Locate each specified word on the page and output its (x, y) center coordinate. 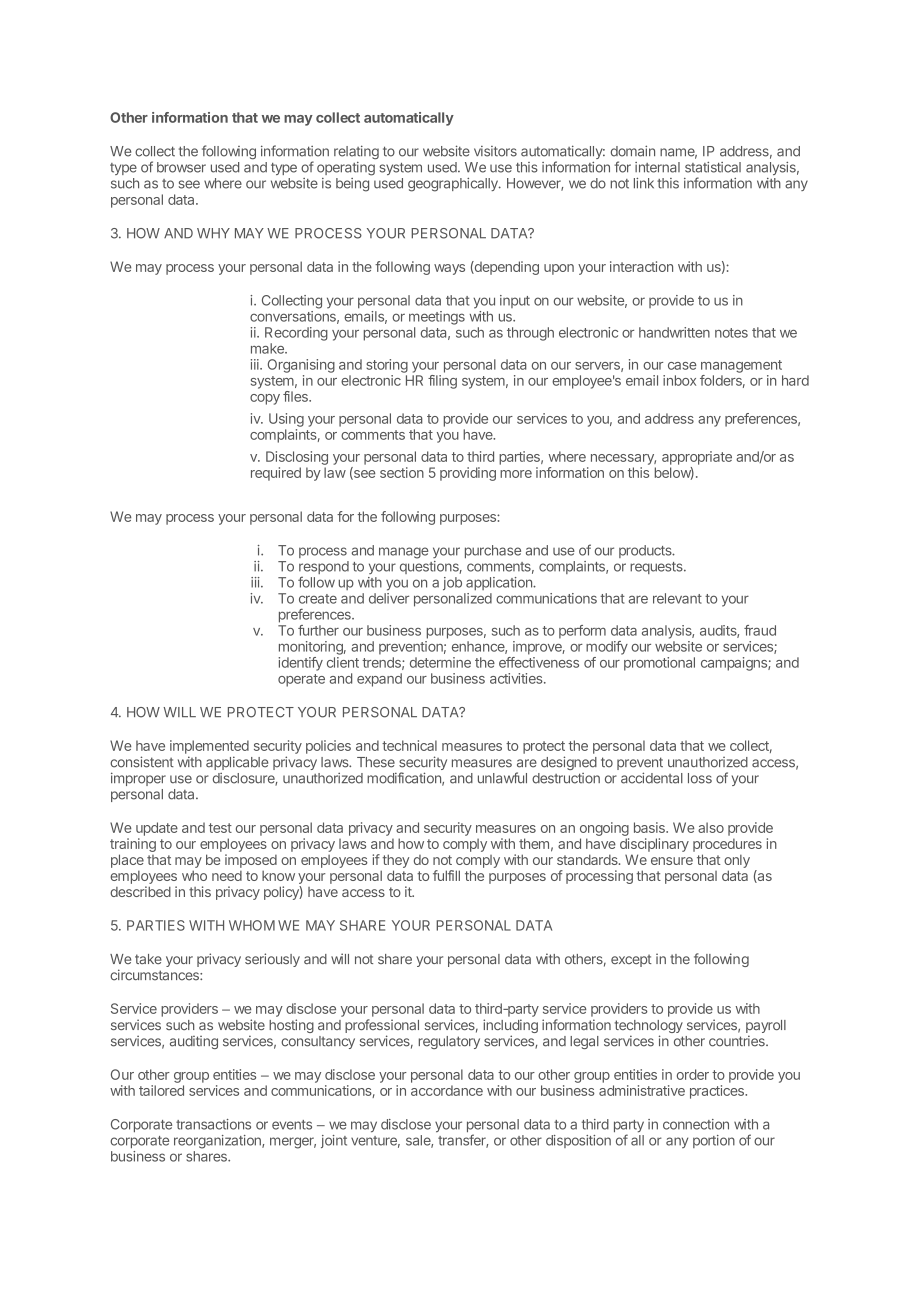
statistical (713, 167)
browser (181, 167)
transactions (213, 1124)
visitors (495, 151)
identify (300, 664)
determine (440, 662)
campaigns (735, 664)
